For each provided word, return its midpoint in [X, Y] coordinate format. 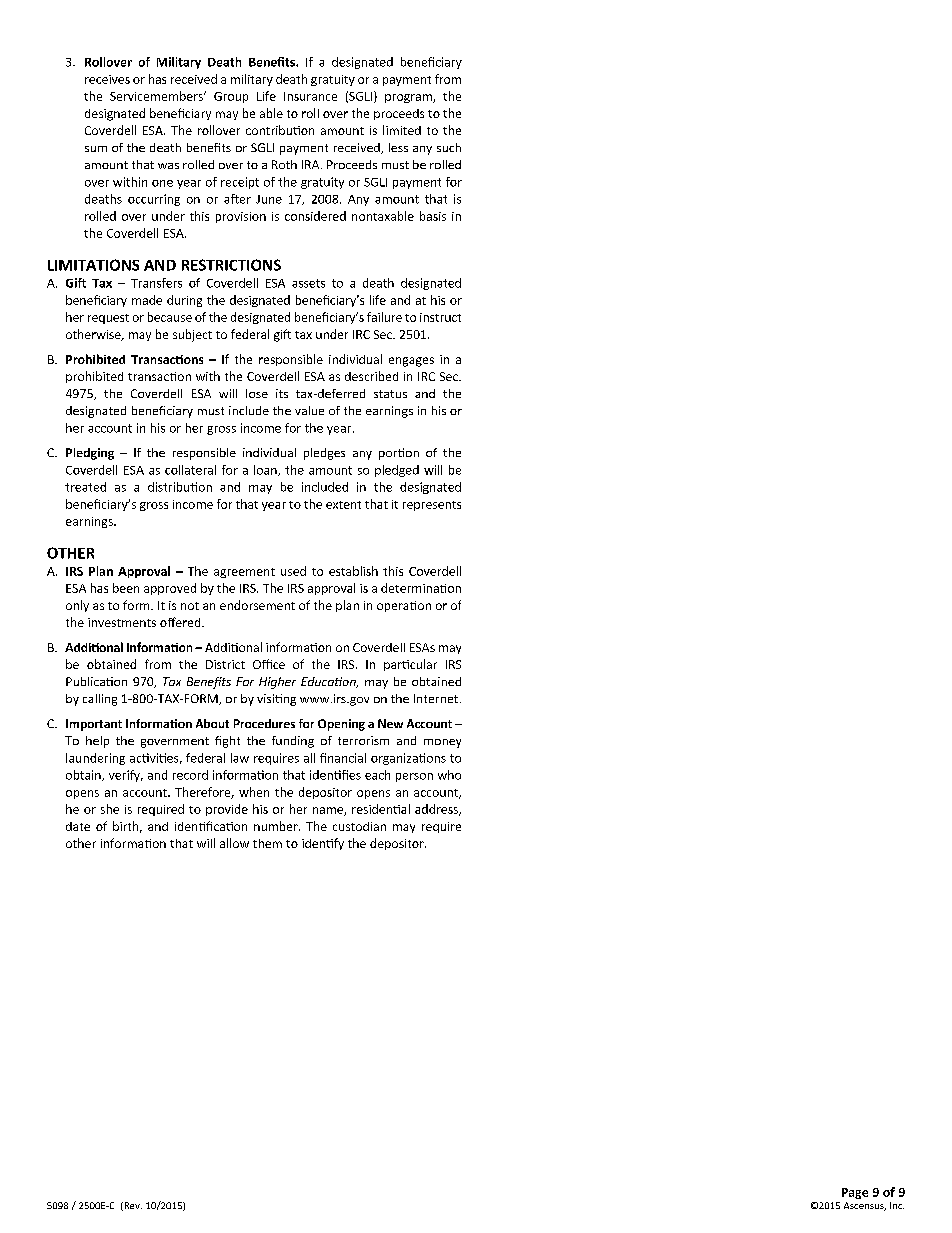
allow [234, 843]
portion [399, 454]
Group [231, 97]
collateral [190, 470]
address [437, 810]
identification [211, 826]
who [449, 775]
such [449, 147]
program [409, 98]
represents [432, 506]
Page [855, 1193]
